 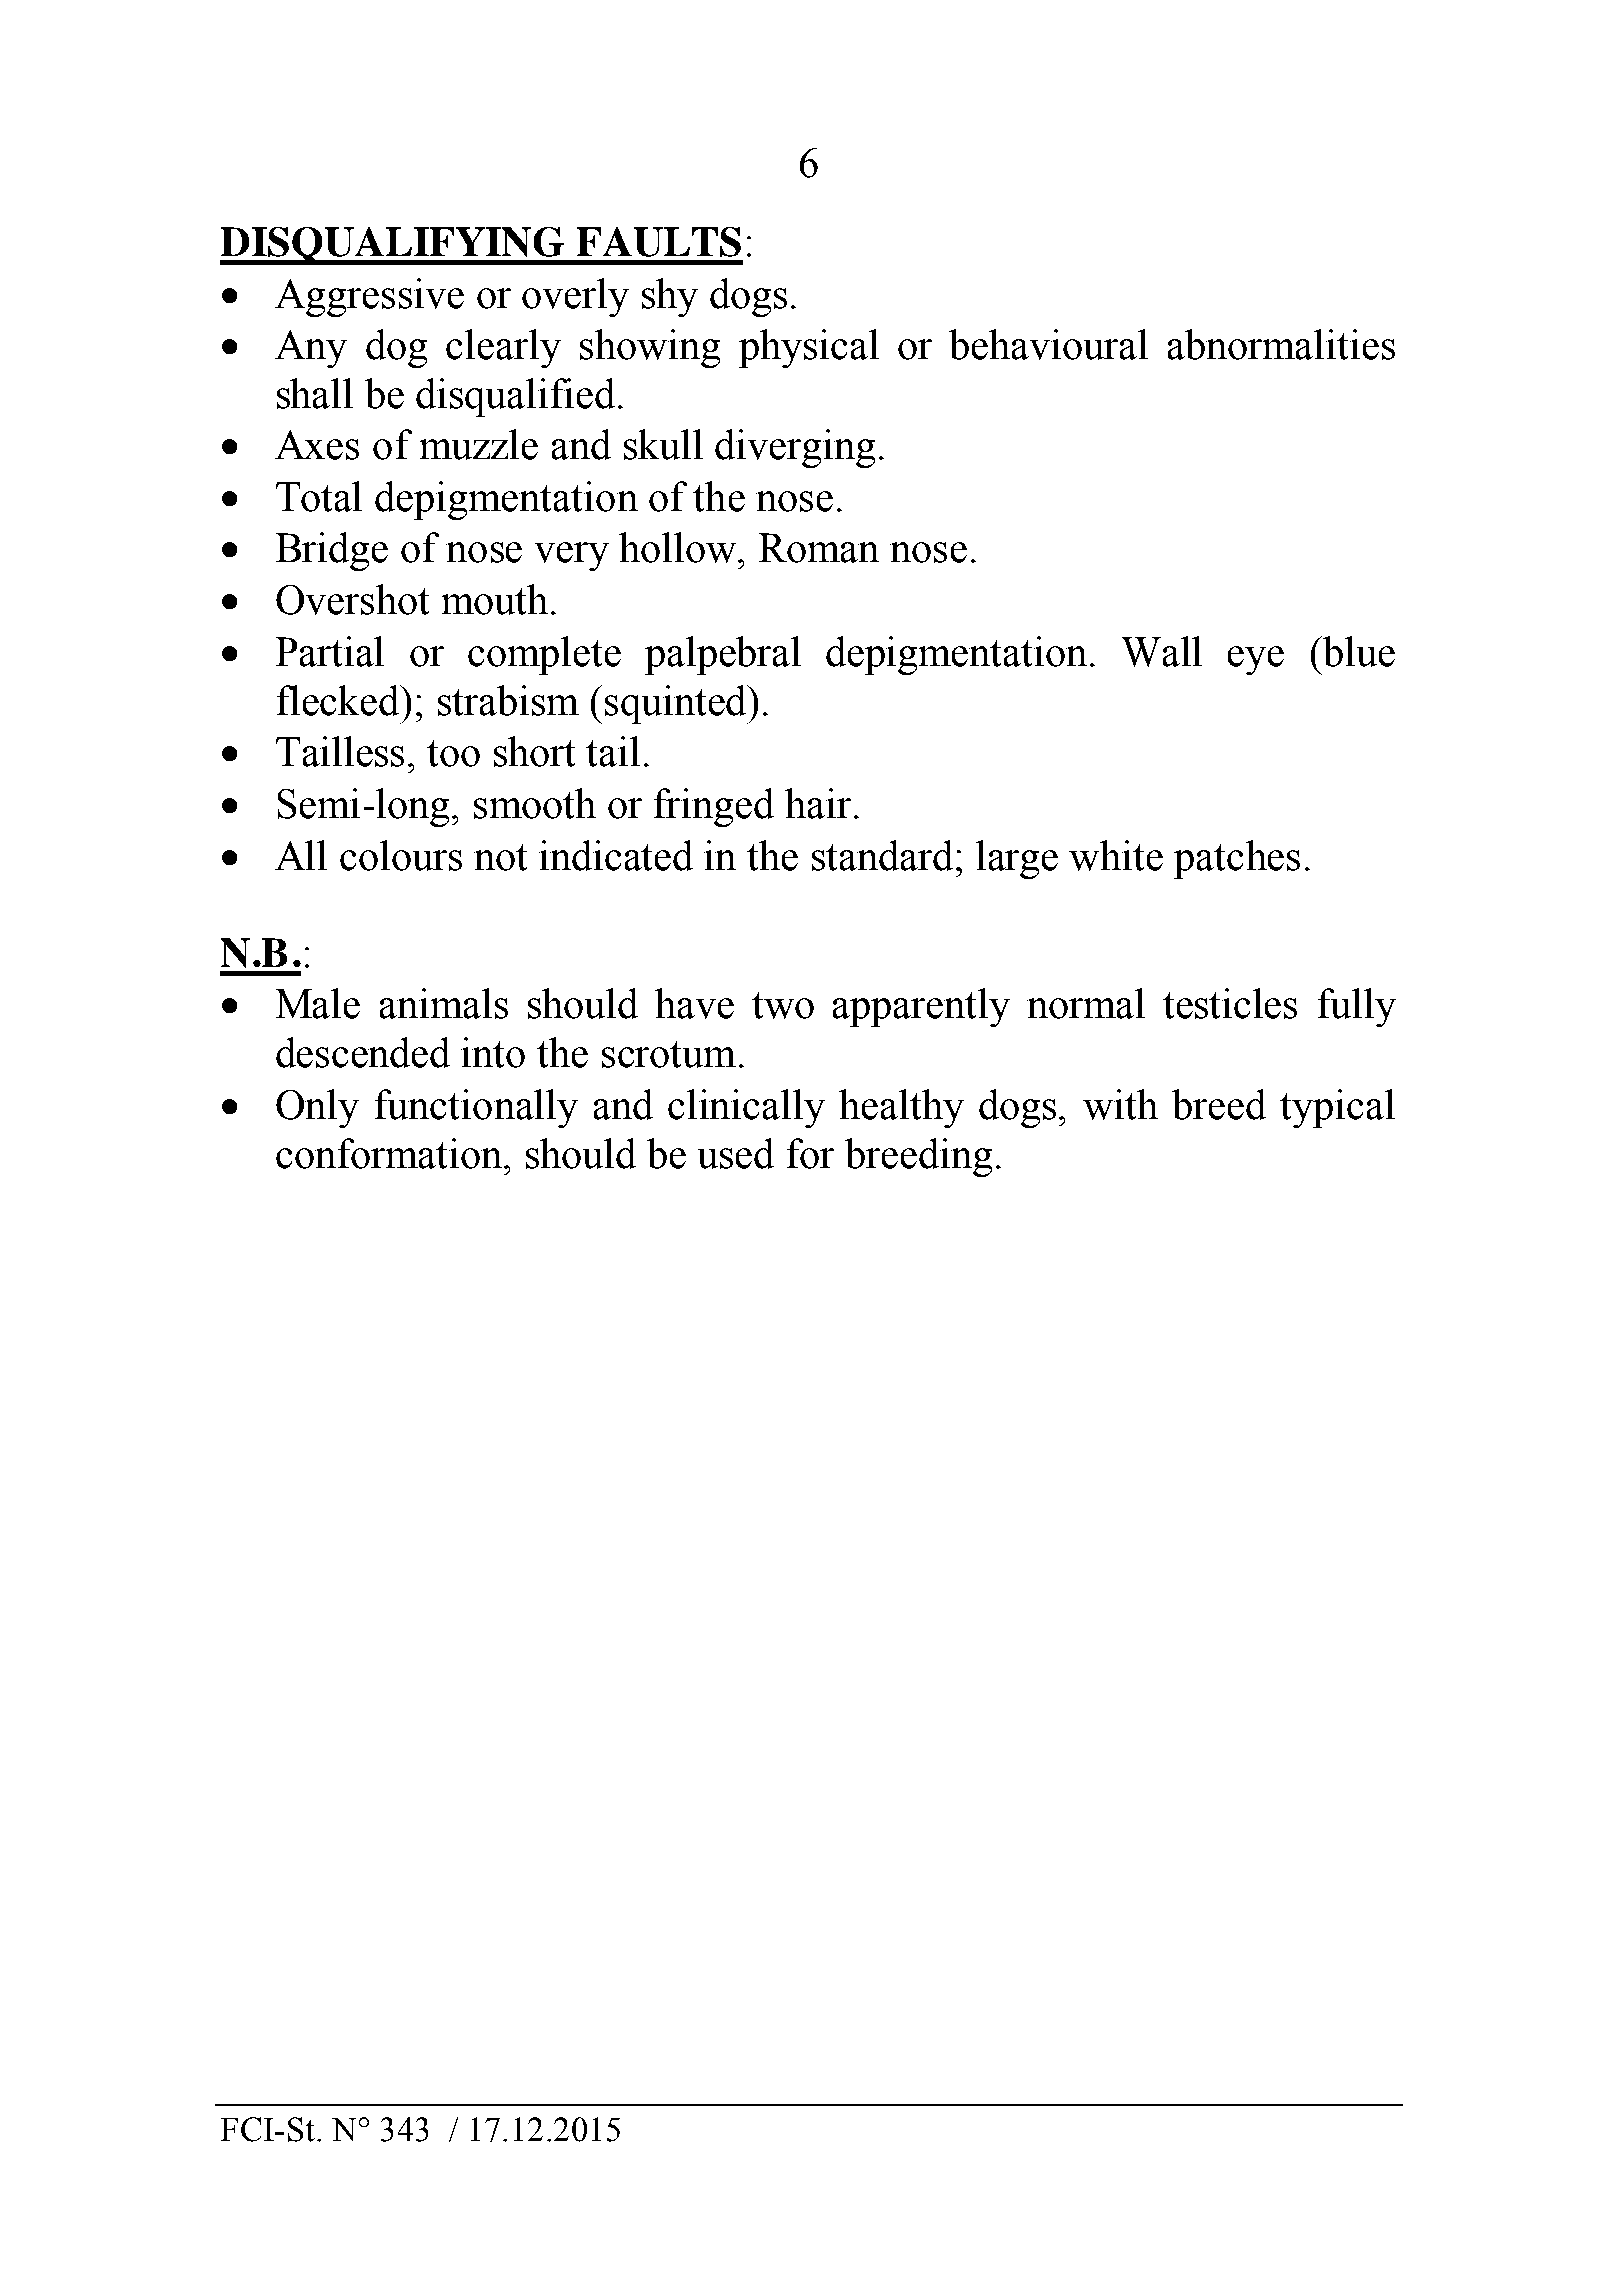 What do you see at coordinates (901, 1108) in the screenshot?
I see `healthy` at bounding box center [901, 1108].
